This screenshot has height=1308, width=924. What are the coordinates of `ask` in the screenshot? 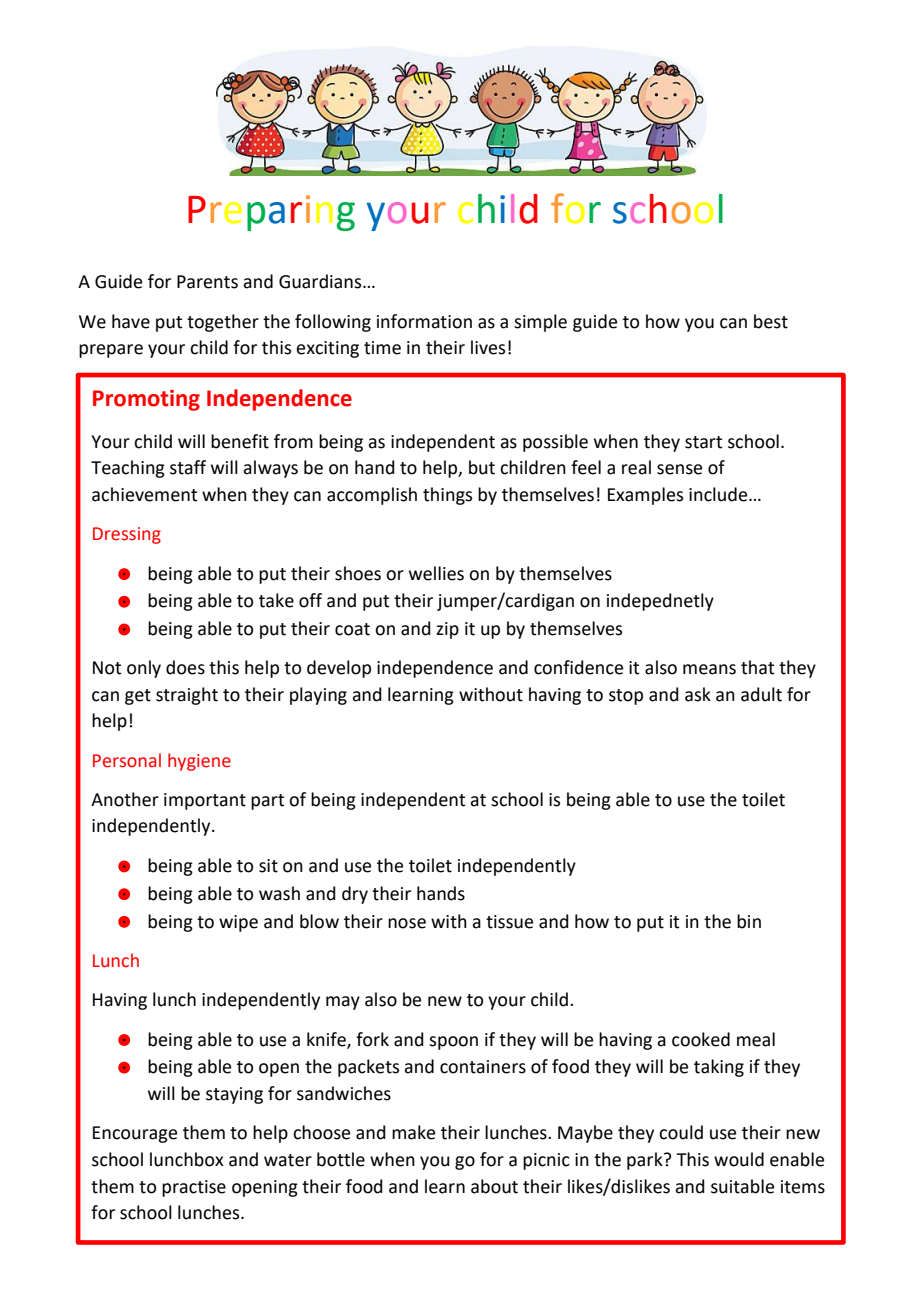 It's located at (698, 694).
